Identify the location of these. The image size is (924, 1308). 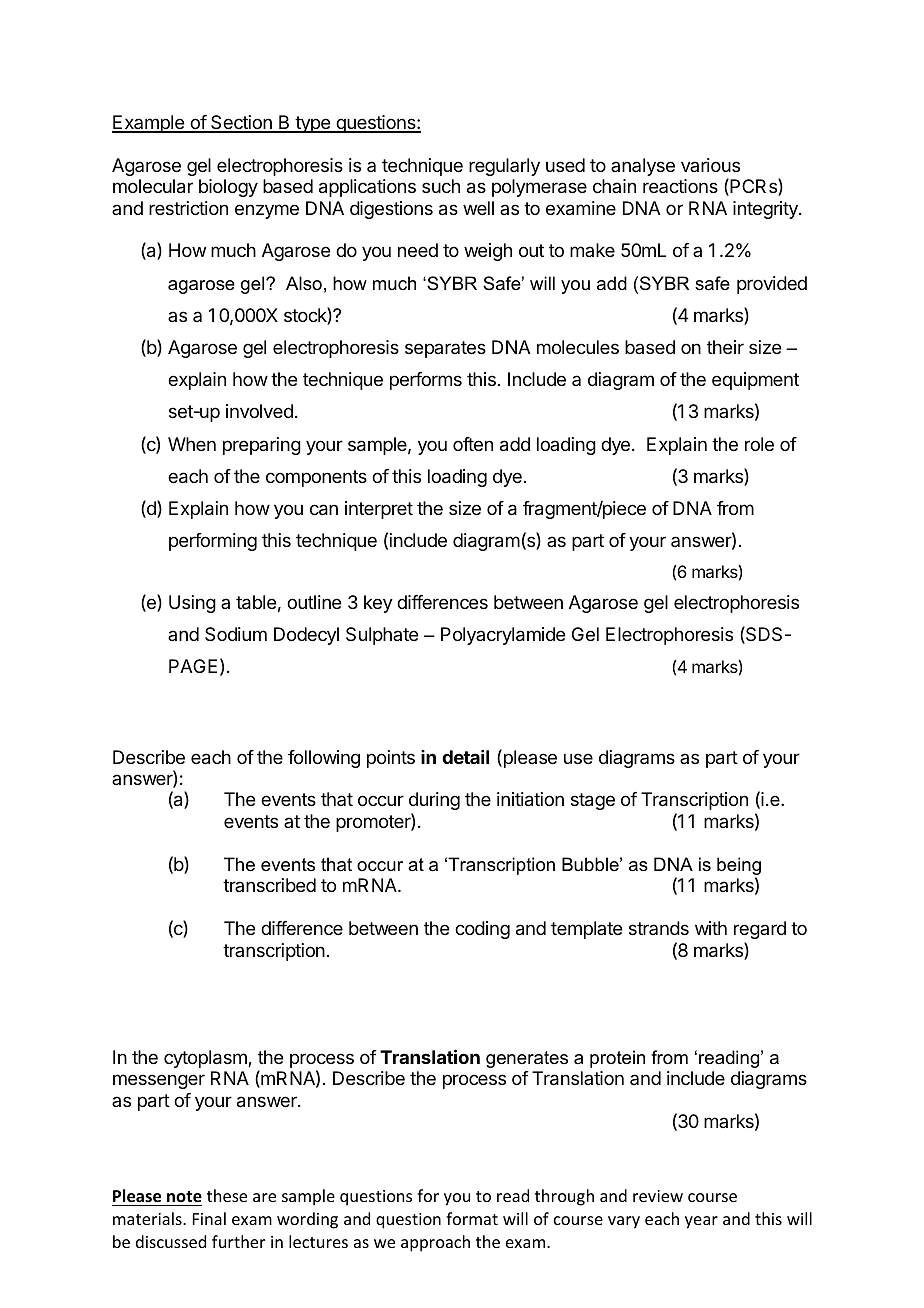
(227, 1195).
